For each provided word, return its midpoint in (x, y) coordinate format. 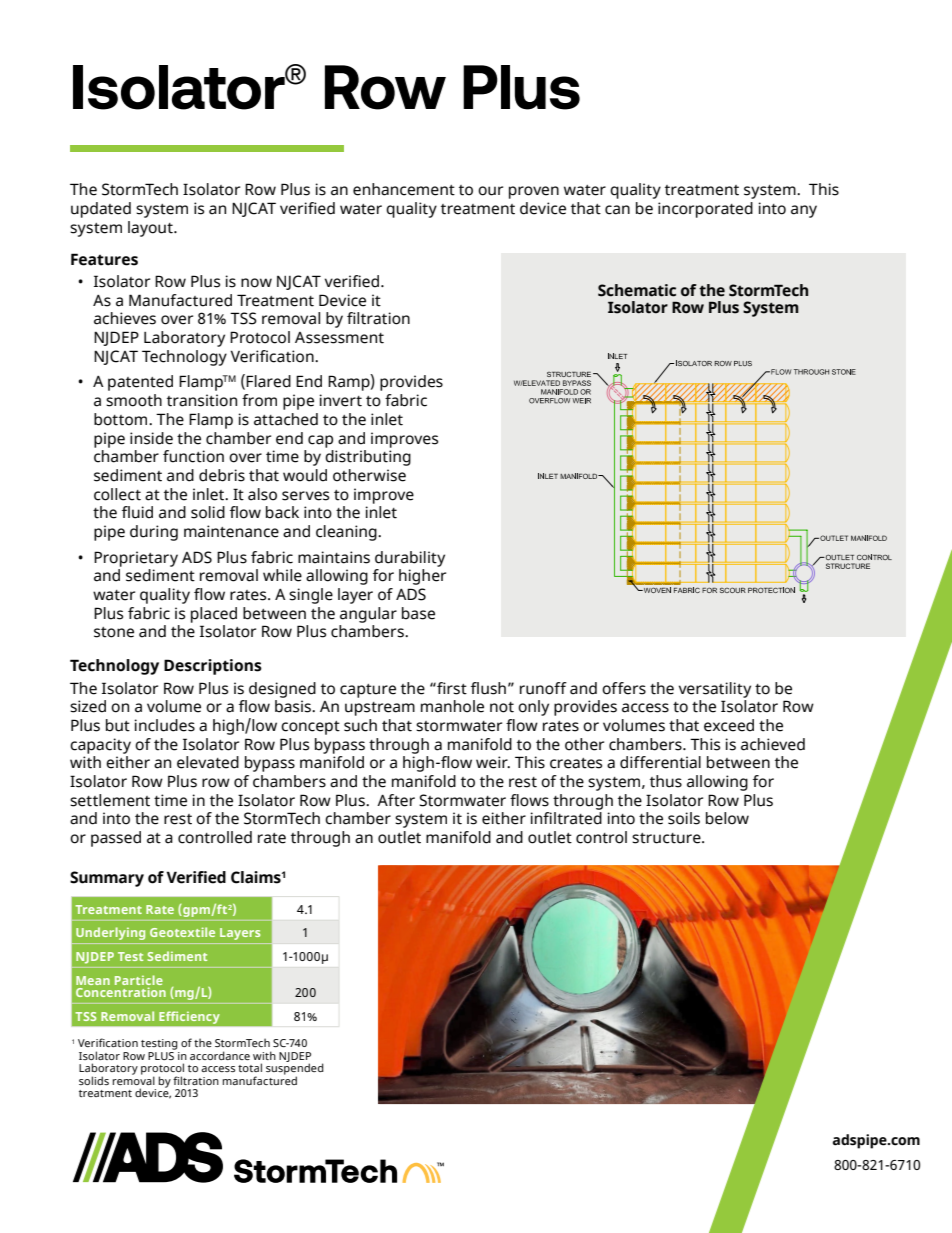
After (396, 800)
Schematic (637, 290)
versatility (715, 690)
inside (151, 438)
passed (116, 839)
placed (214, 615)
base (418, 613)
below (727, 818)
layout (151, 229)
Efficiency (189, 1018)
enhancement (404, 189)
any (804, 211)
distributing (368, 458)
